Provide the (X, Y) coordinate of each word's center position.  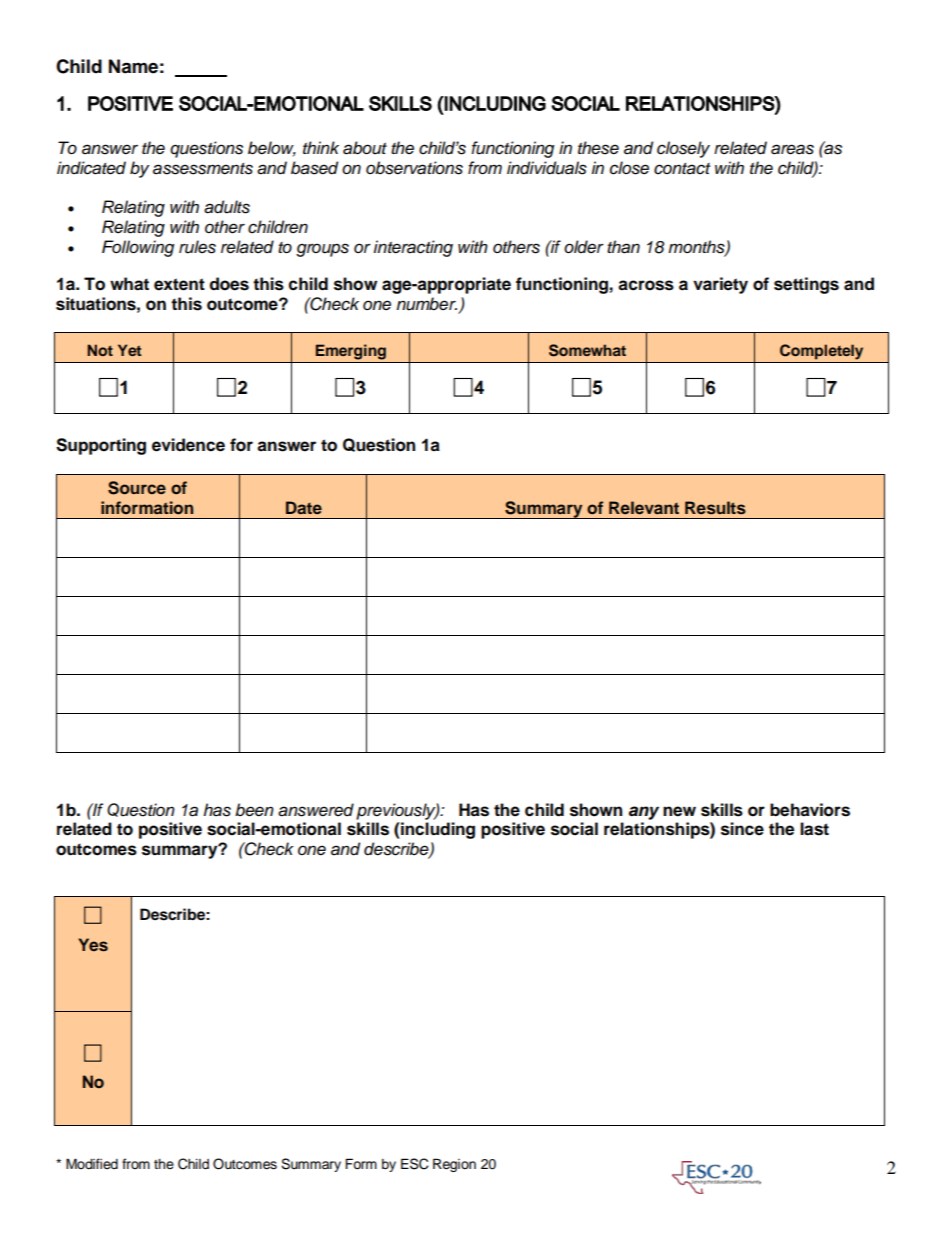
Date (304, 507)
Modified (92, 1163)
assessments (203, 169)
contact (682, 169)
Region (454, 1165)
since (742, 829)
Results (715, 508)
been (254, 810)
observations (414, 168)
